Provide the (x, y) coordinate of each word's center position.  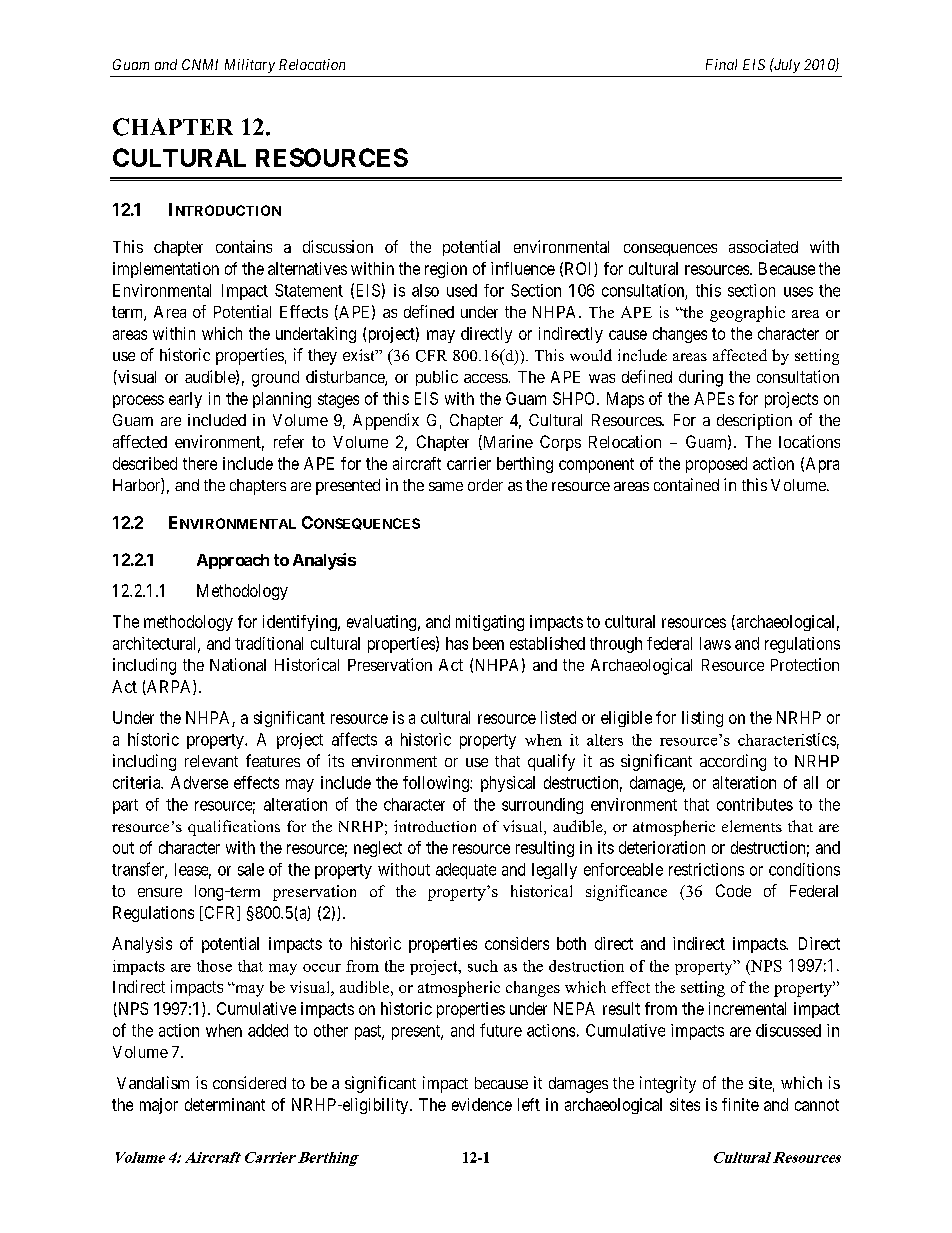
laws (715, 643)
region (446, 270)
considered (249, 1082)
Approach (233, 561)
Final (721, 64)
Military (250, 66)
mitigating (490, 623)
